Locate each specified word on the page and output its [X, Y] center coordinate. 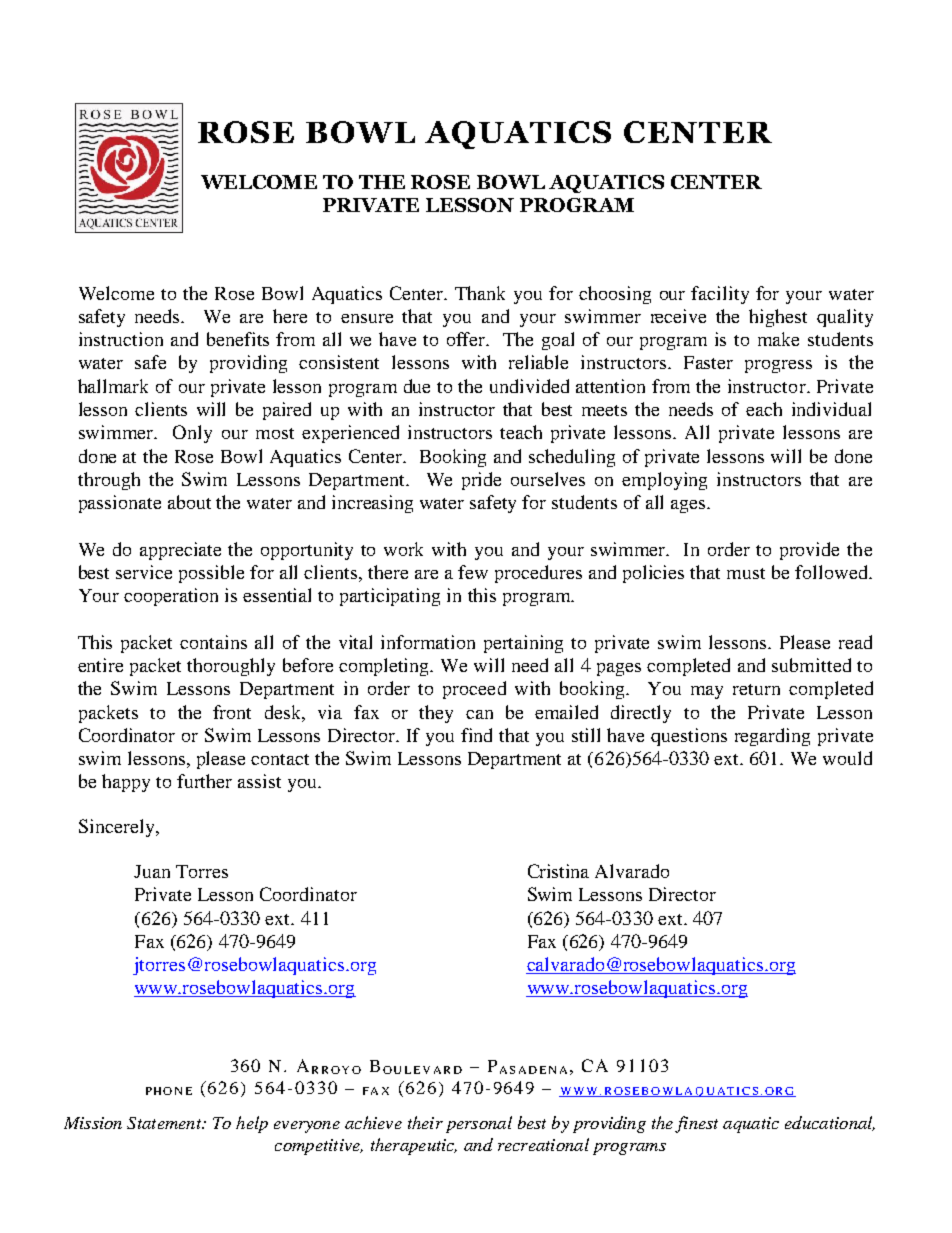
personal [479, 1124]
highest [778, 318]
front [232, 712]
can [479, 714]
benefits [238, 339]
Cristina [558, 871]
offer [468, 339]
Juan [152, 871]
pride [481, 481]
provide [809, 551]
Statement [165, 1123]
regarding [772, 737]
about [189, 502]
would [847, 758]
